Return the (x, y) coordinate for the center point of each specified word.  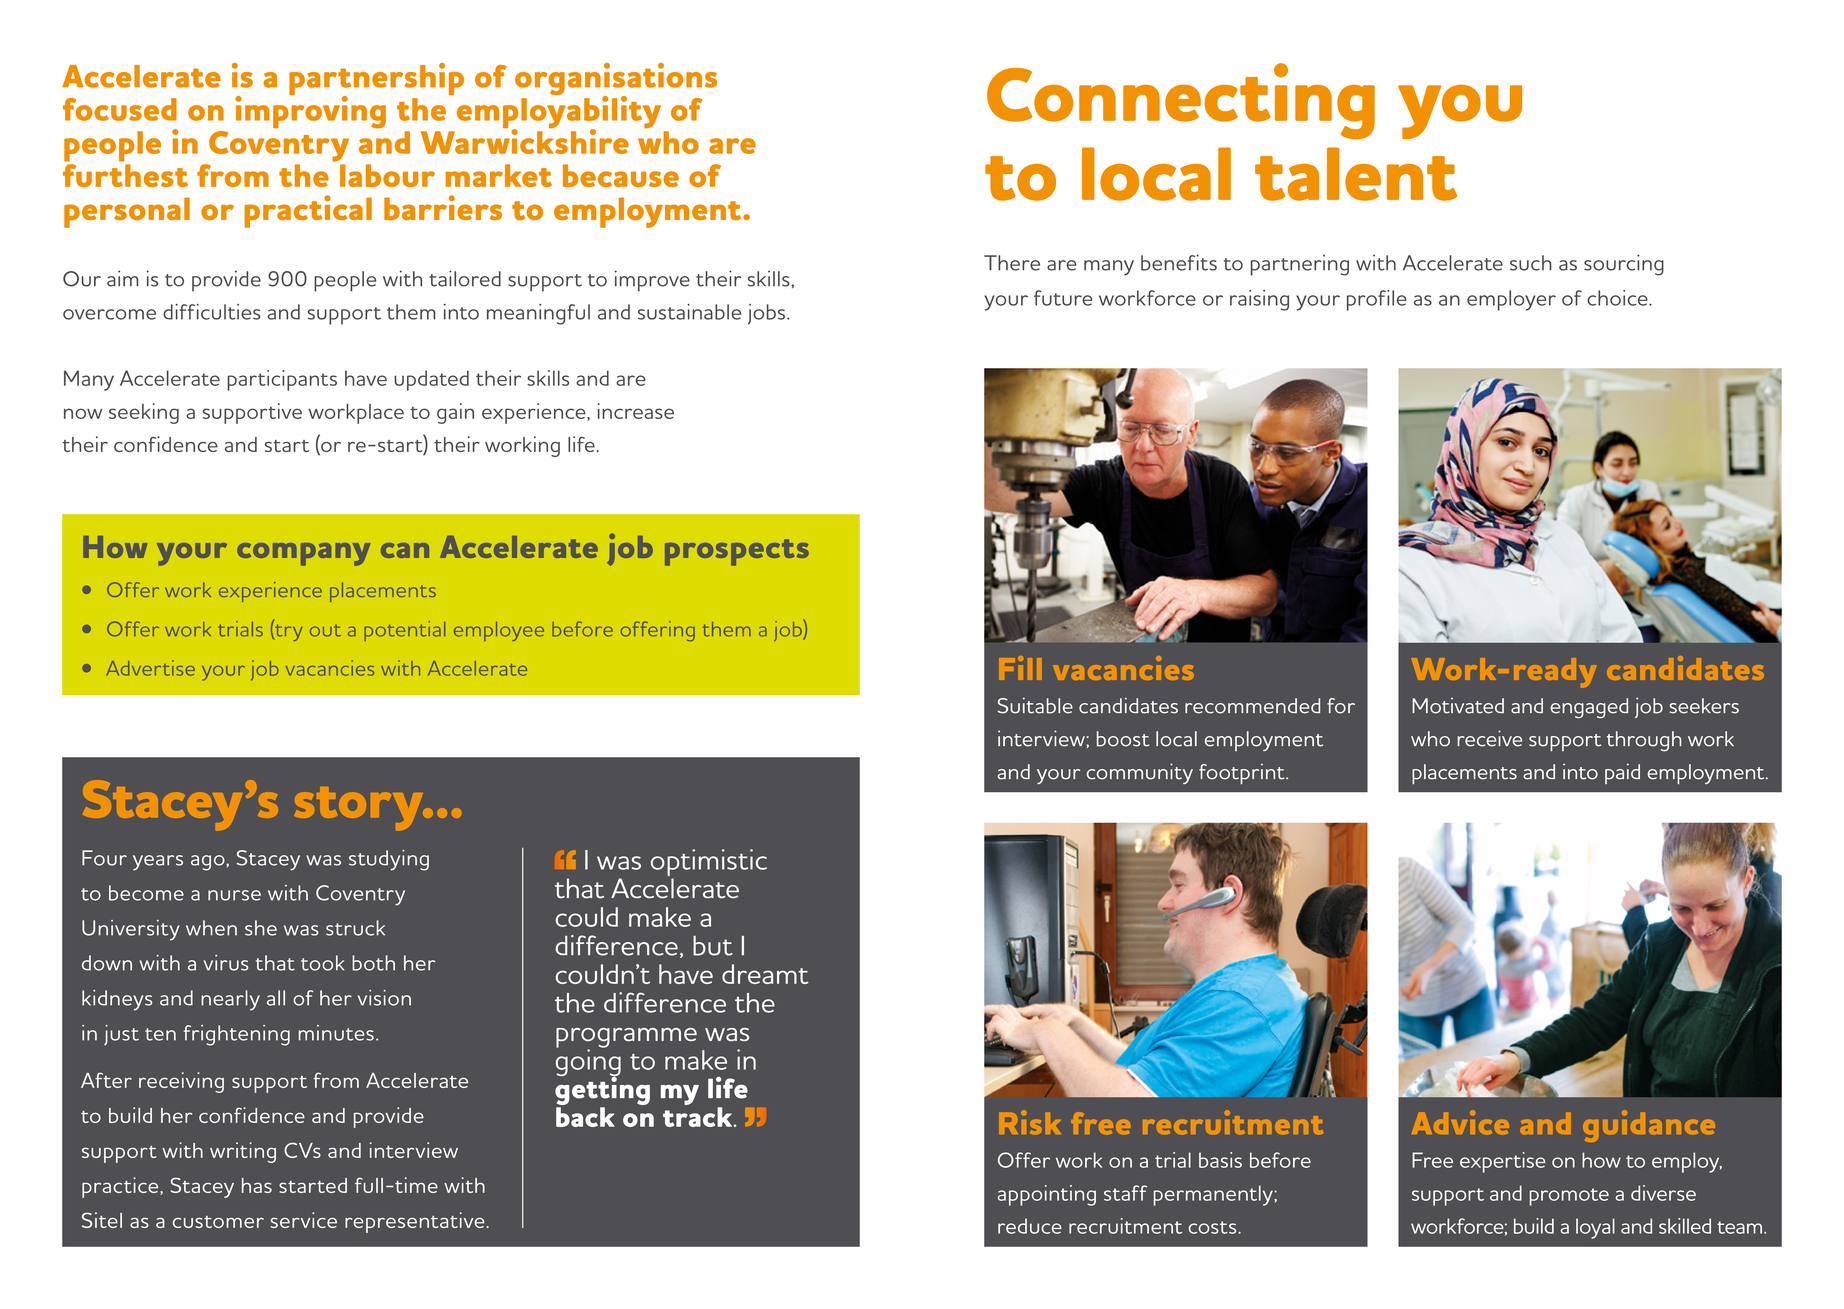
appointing (1046, 1195)
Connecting (1181, 101)
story (360, 808)
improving (310, 111)
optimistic (709, 864)
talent (1356, 174)
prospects (737, 552)
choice (1618, 298)
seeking (144, 413)
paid (1622, 773)
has (257, 1185)
